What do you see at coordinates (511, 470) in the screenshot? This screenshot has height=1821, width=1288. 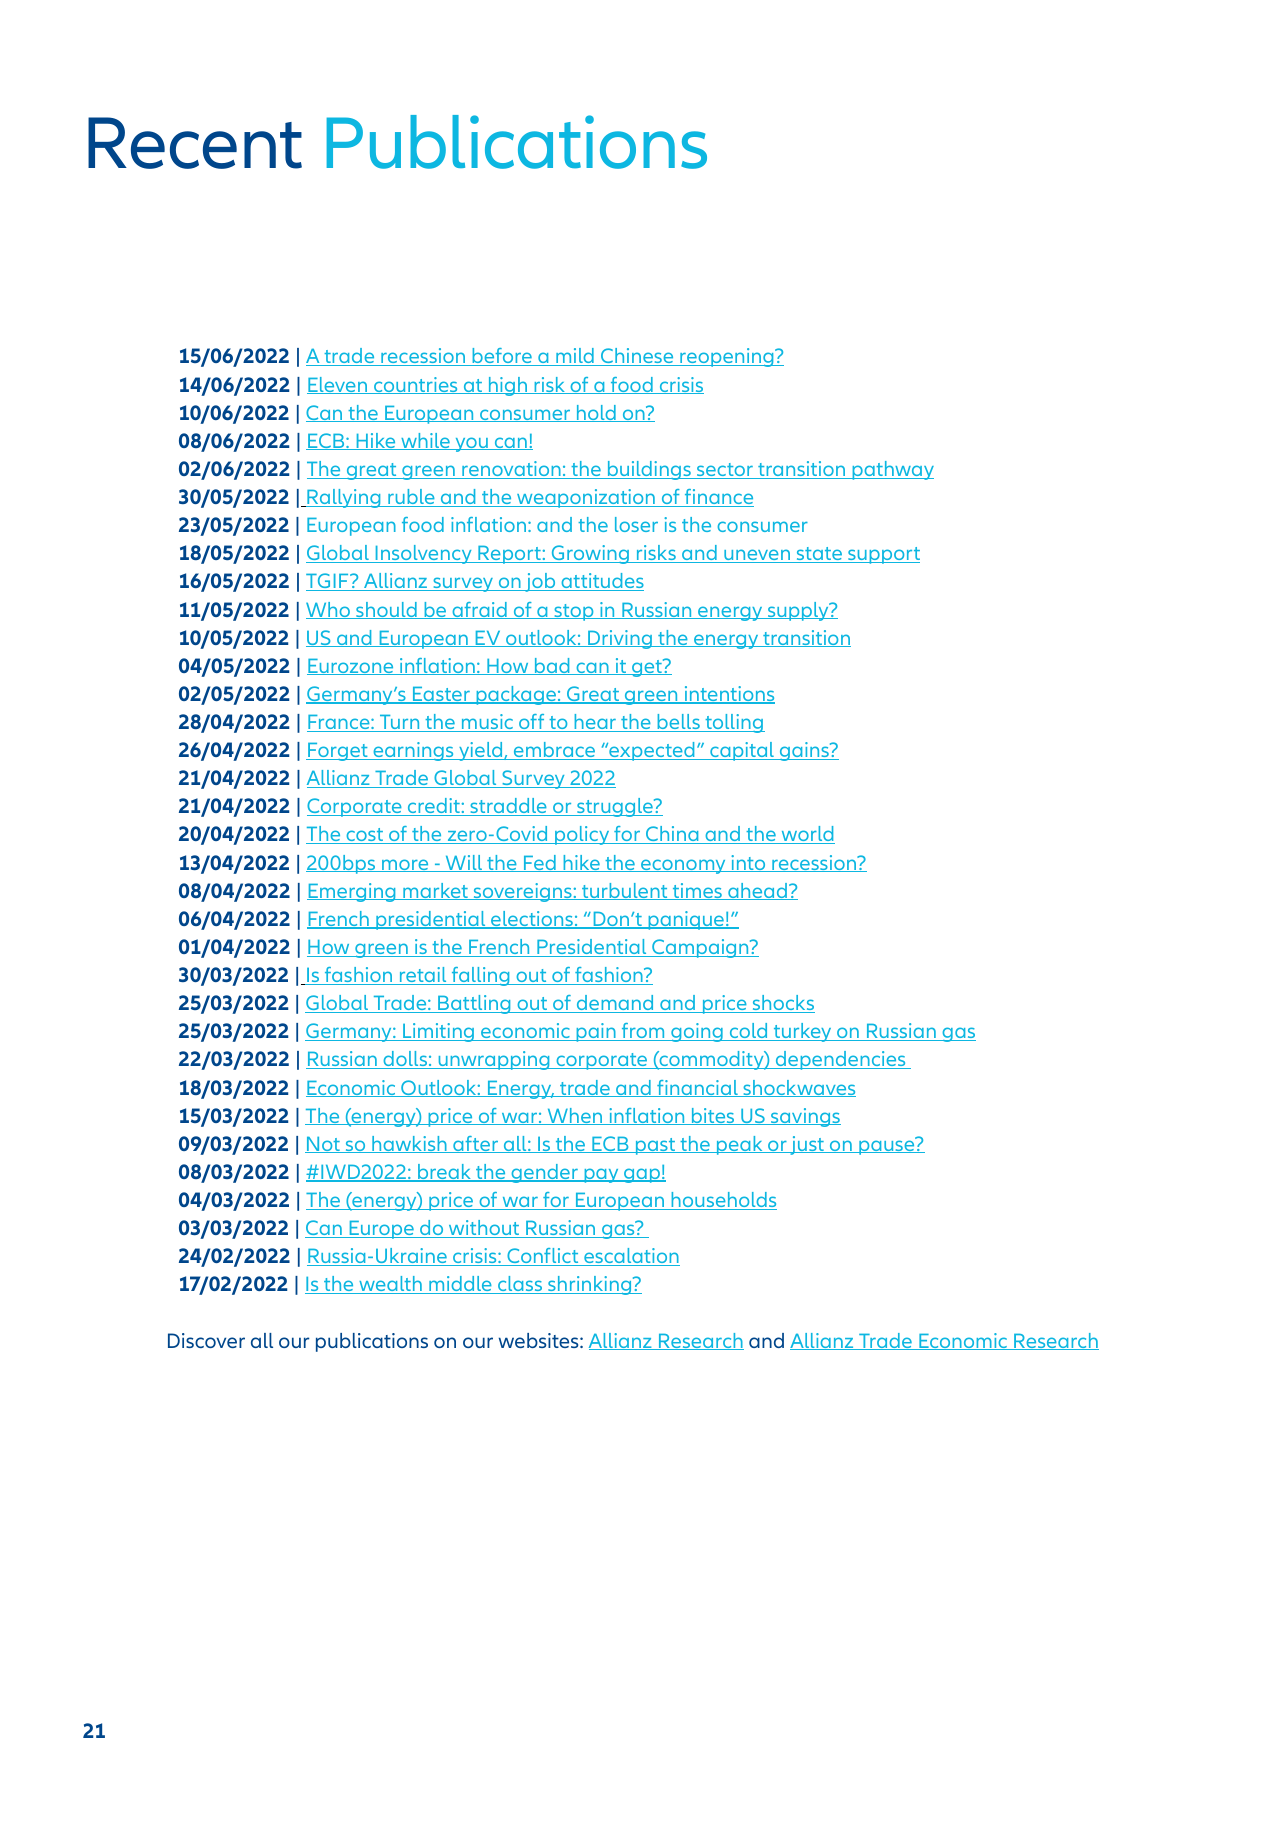 I see `renovation` at bounding box center [511, 470].
